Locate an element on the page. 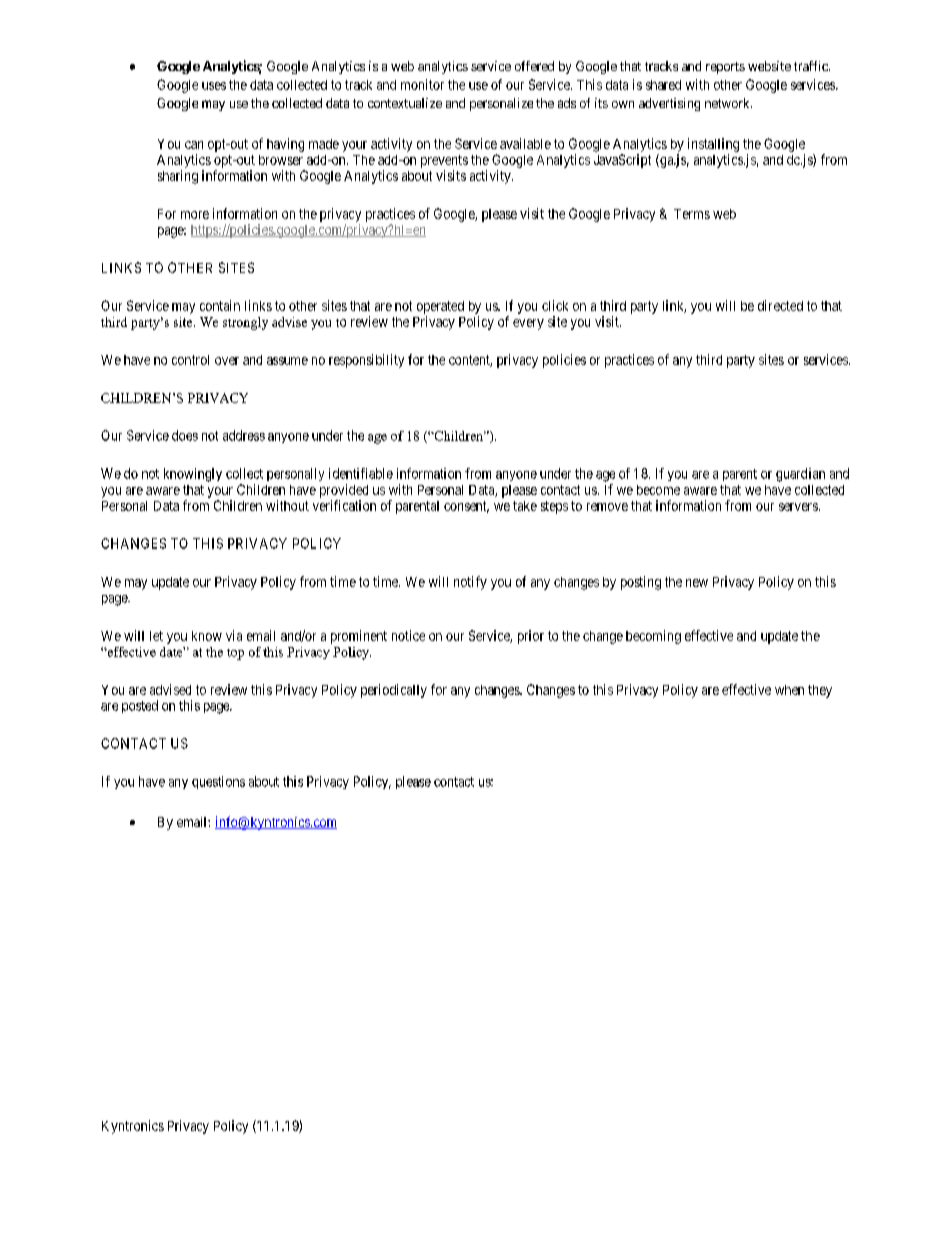  questions is located at coordinates (218, 782).
